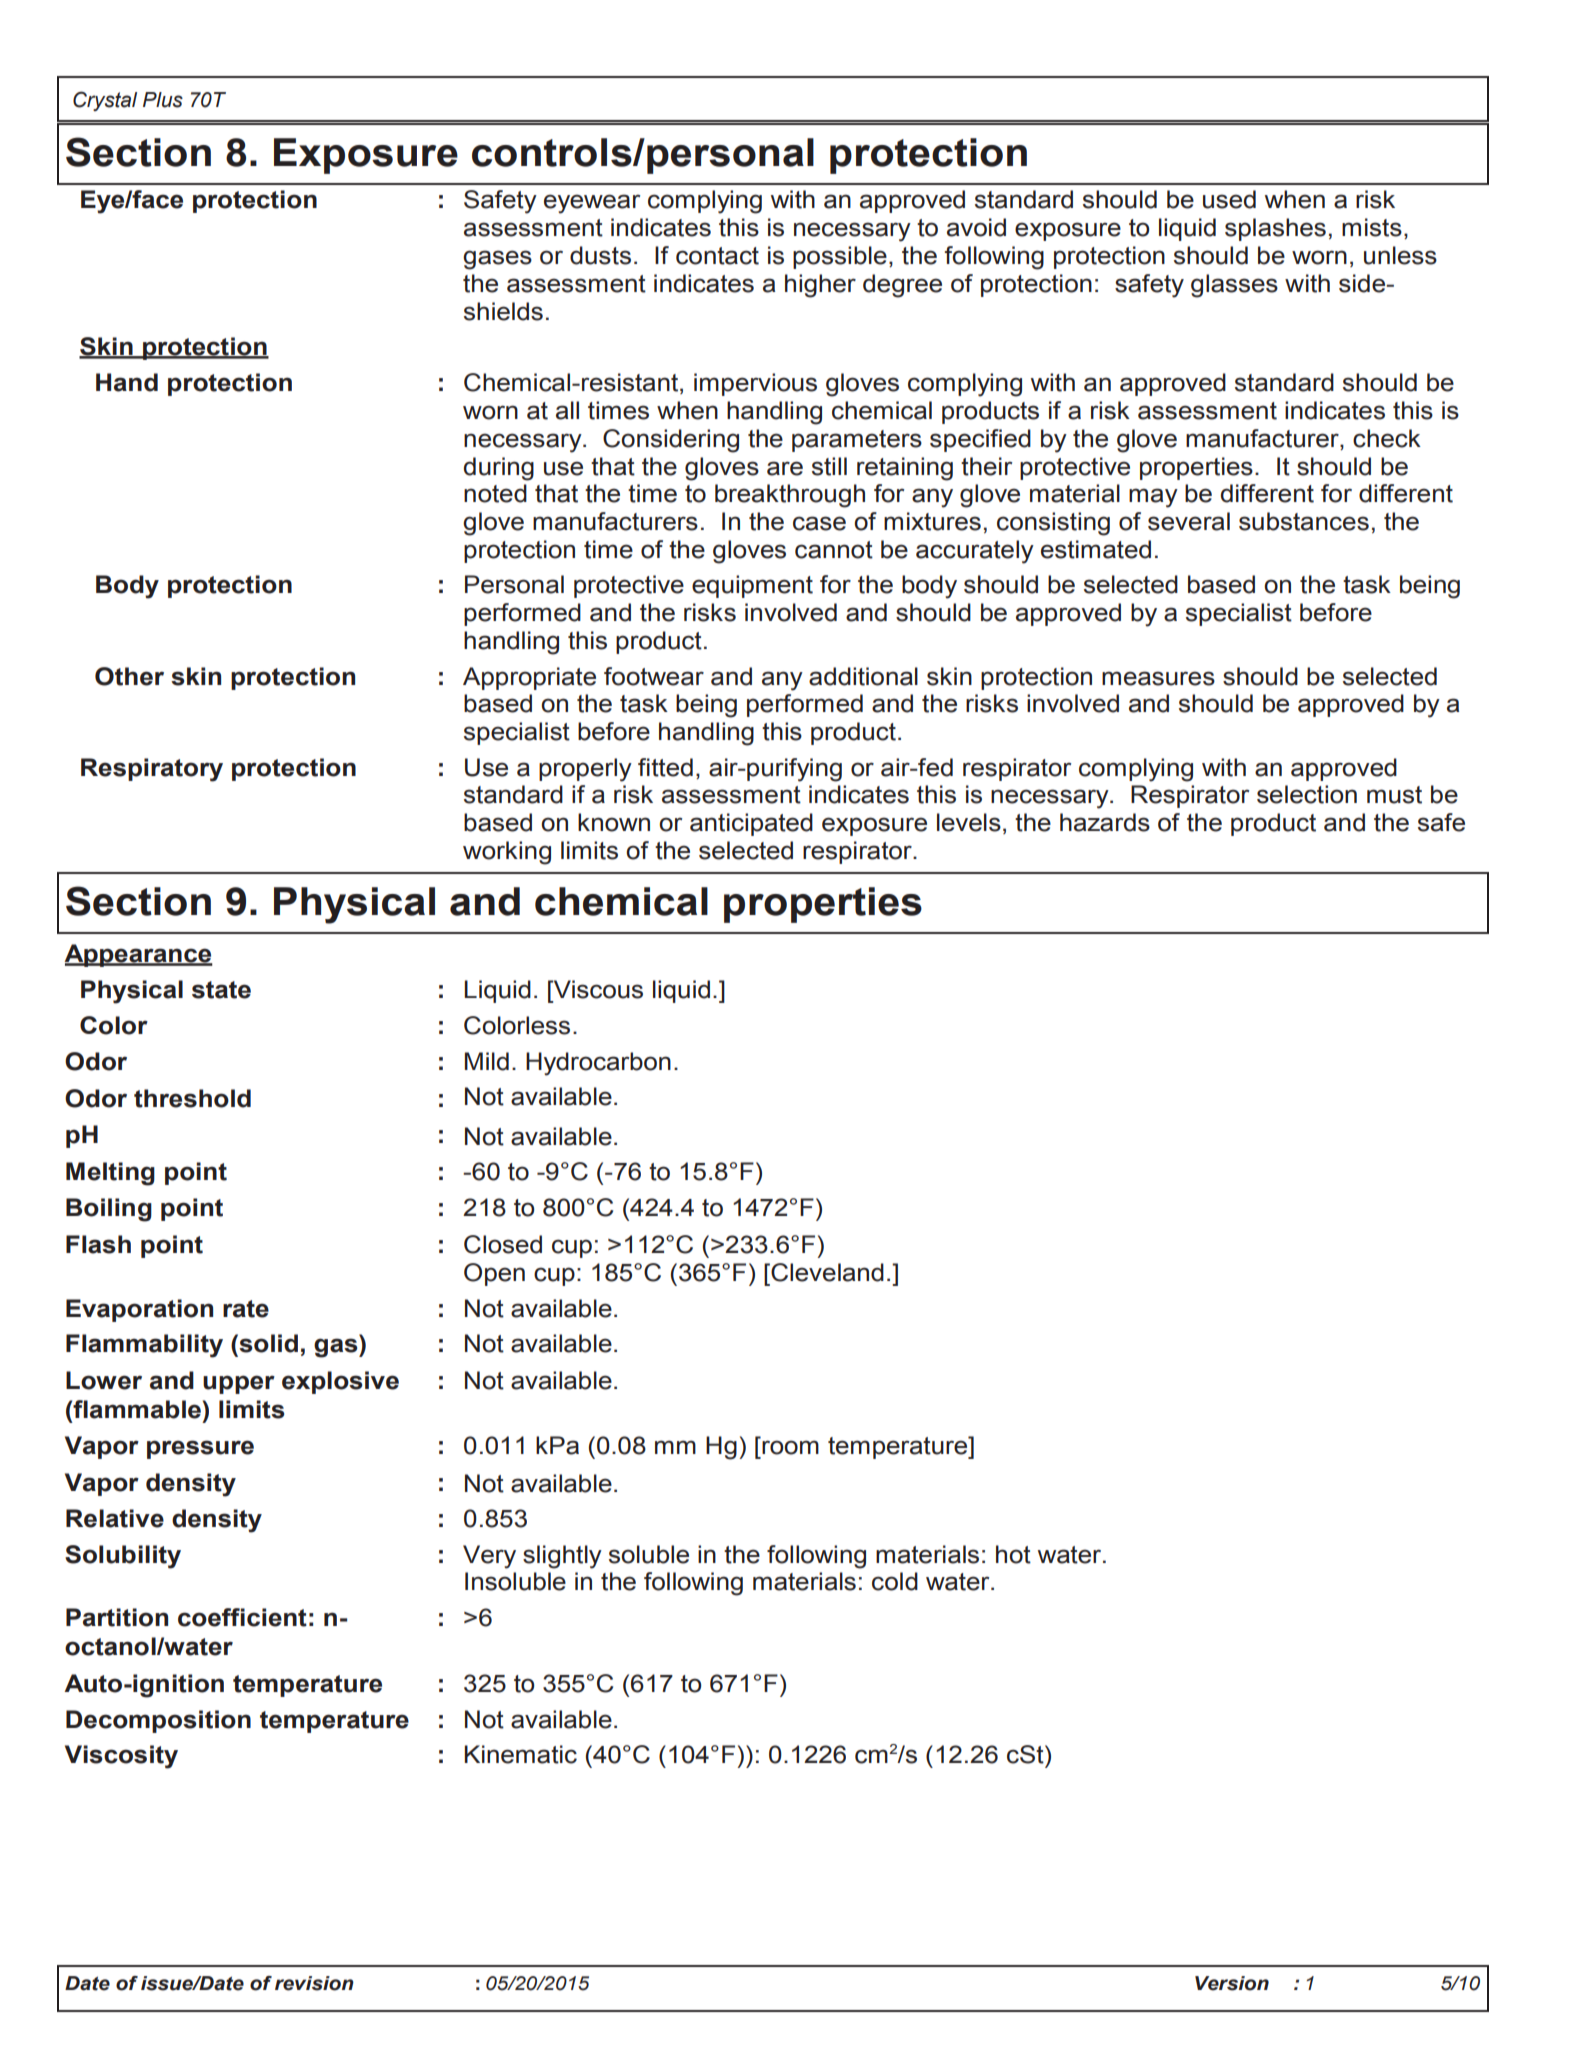 The height and width of the screenshot is (2056, 1589). What do you see at coordinates (314, 1983) in the screenshot?
I see `revision` at bounding box center [314, 1983].
